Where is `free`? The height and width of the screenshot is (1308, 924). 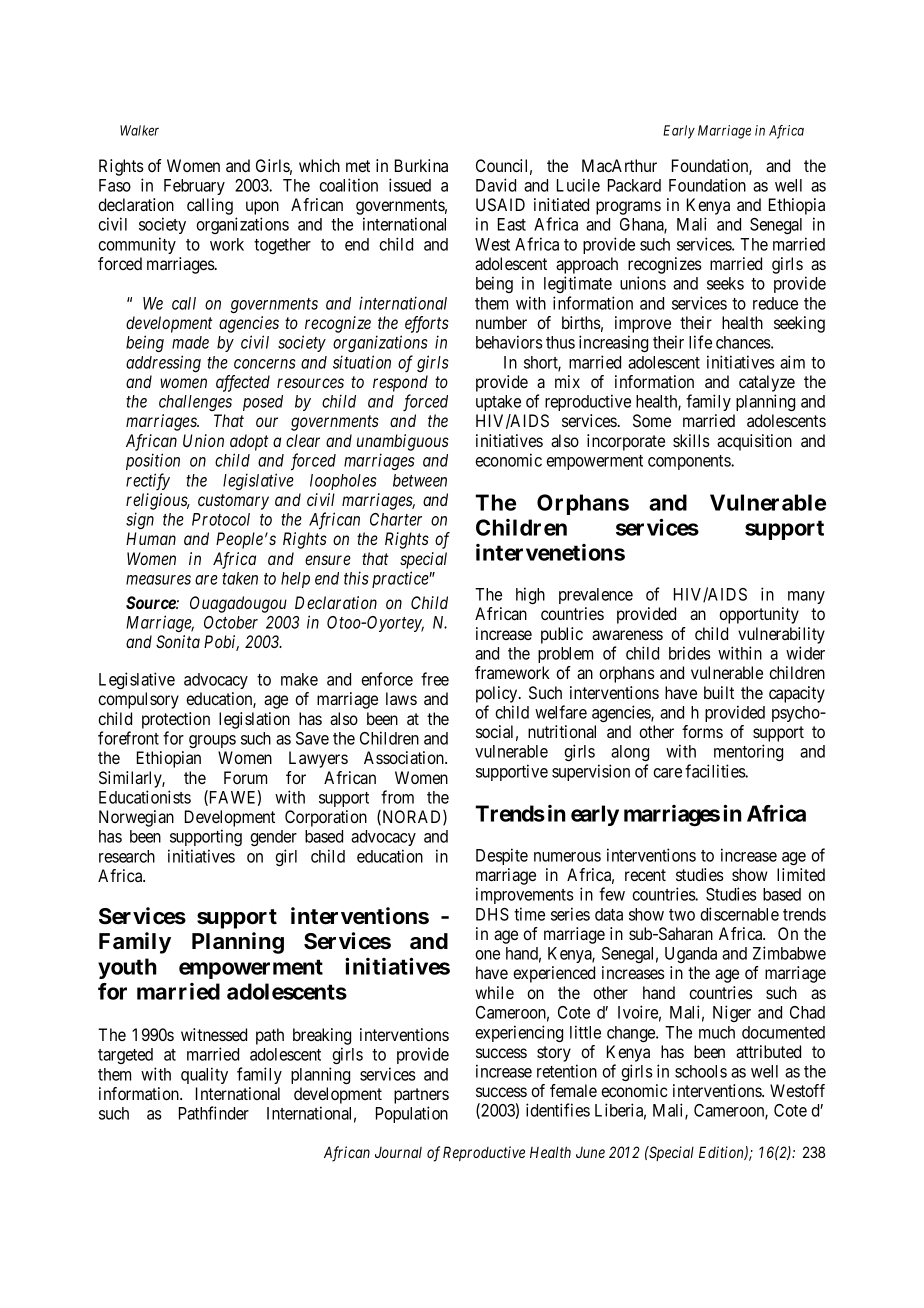 free is located at coordinates (435, 679).
